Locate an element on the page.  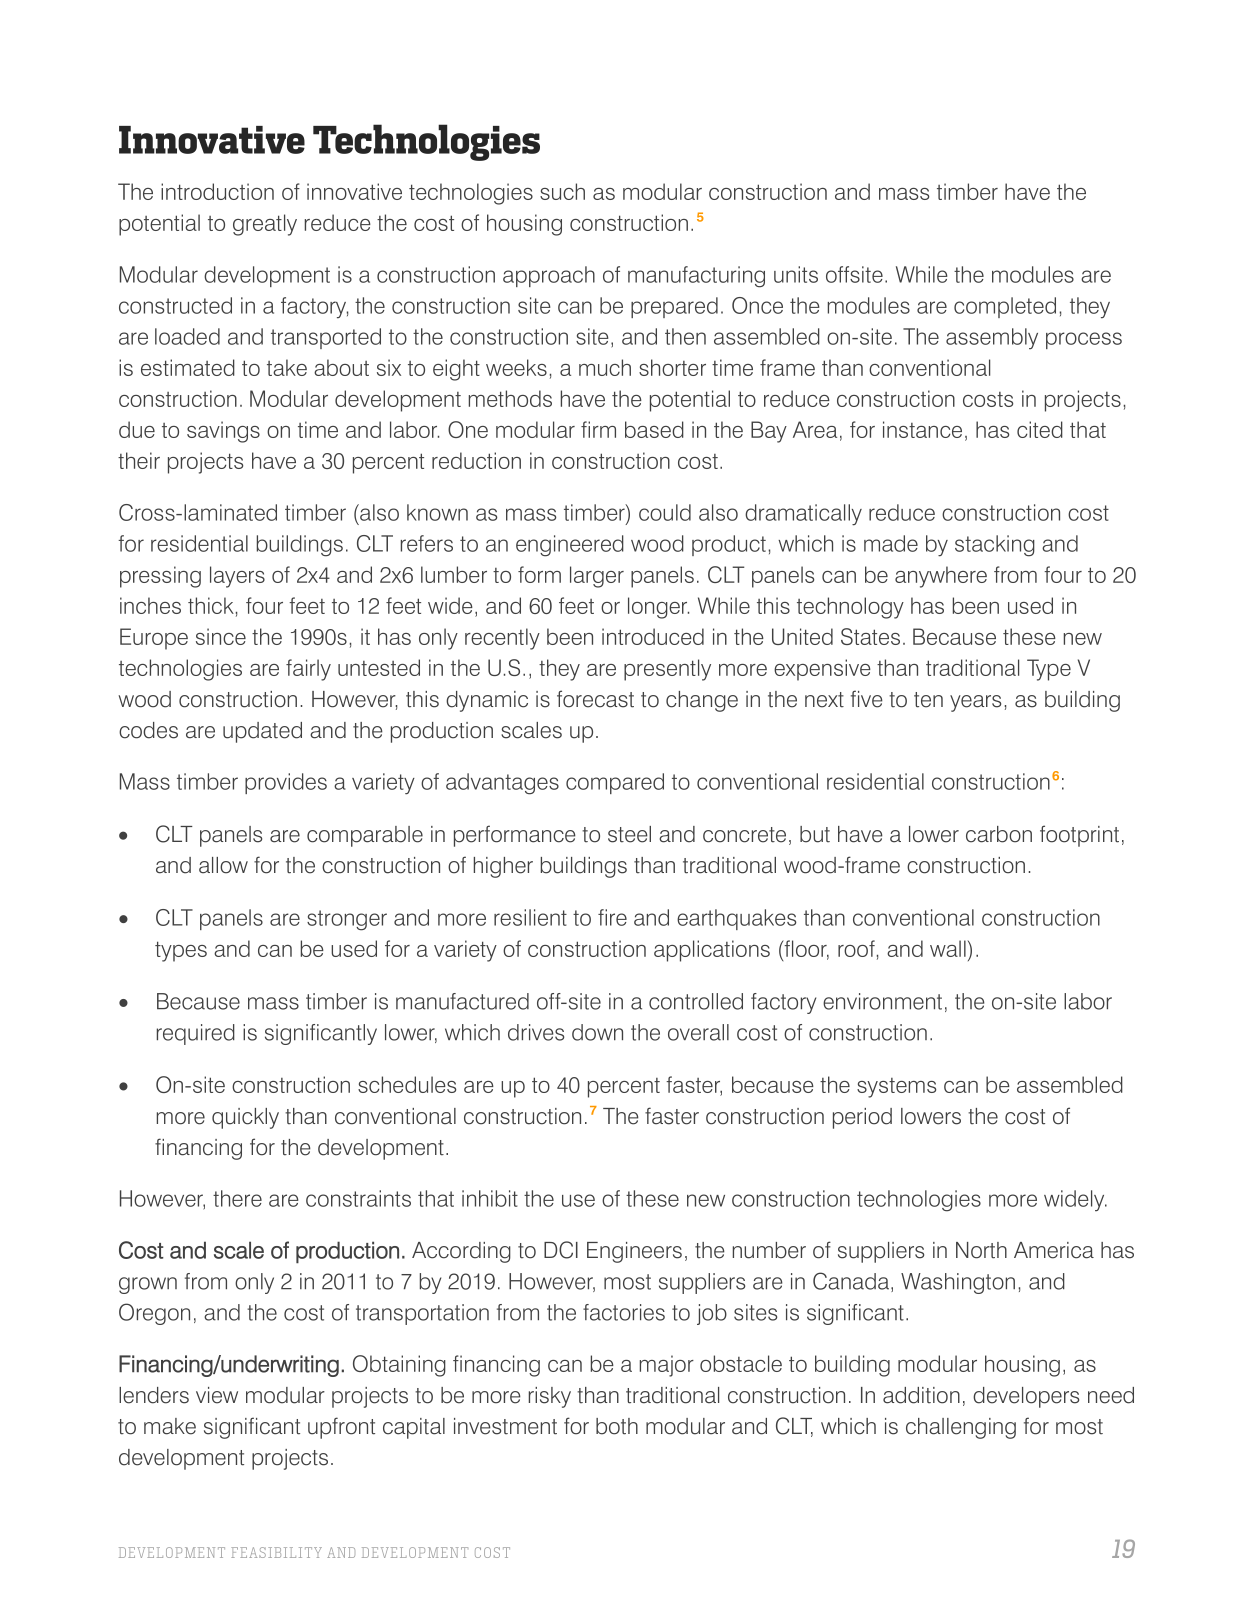
completed is located at coordinates (1005, 307).
